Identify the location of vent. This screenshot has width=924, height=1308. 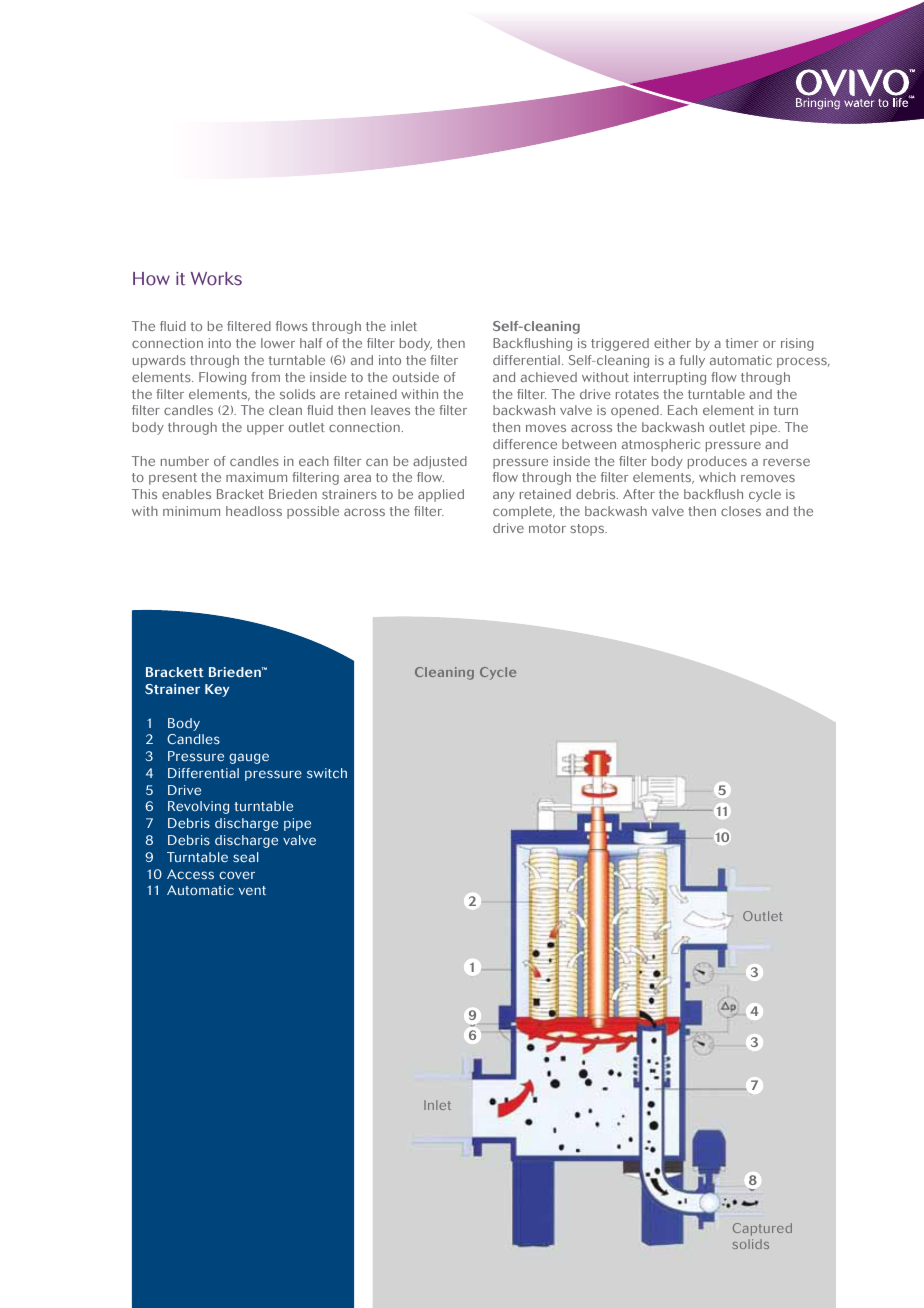
(252, 891).
